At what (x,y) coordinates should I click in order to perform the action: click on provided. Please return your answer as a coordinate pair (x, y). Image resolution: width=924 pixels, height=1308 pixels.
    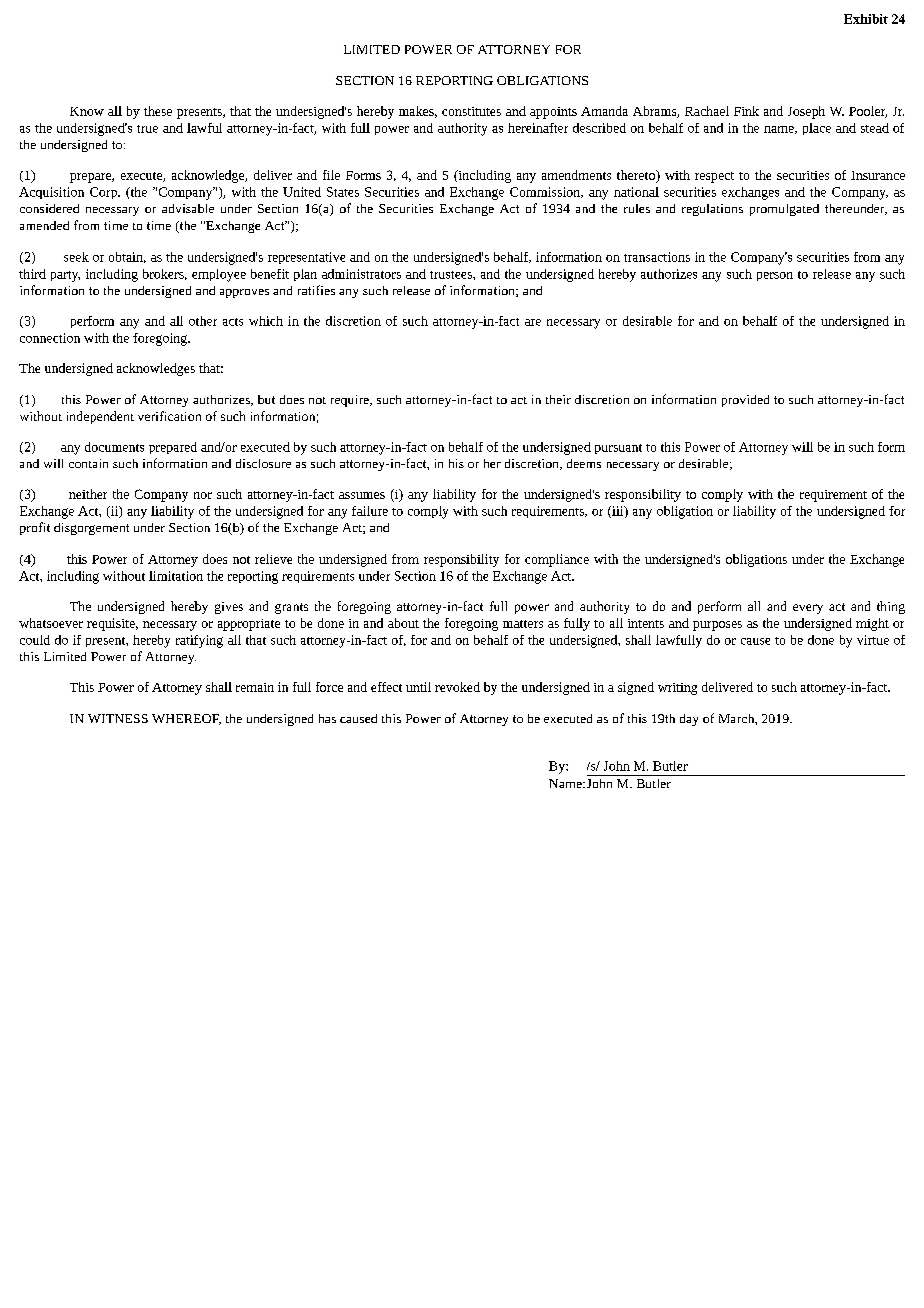
    Looking at the image, I should click on (745, 401).
